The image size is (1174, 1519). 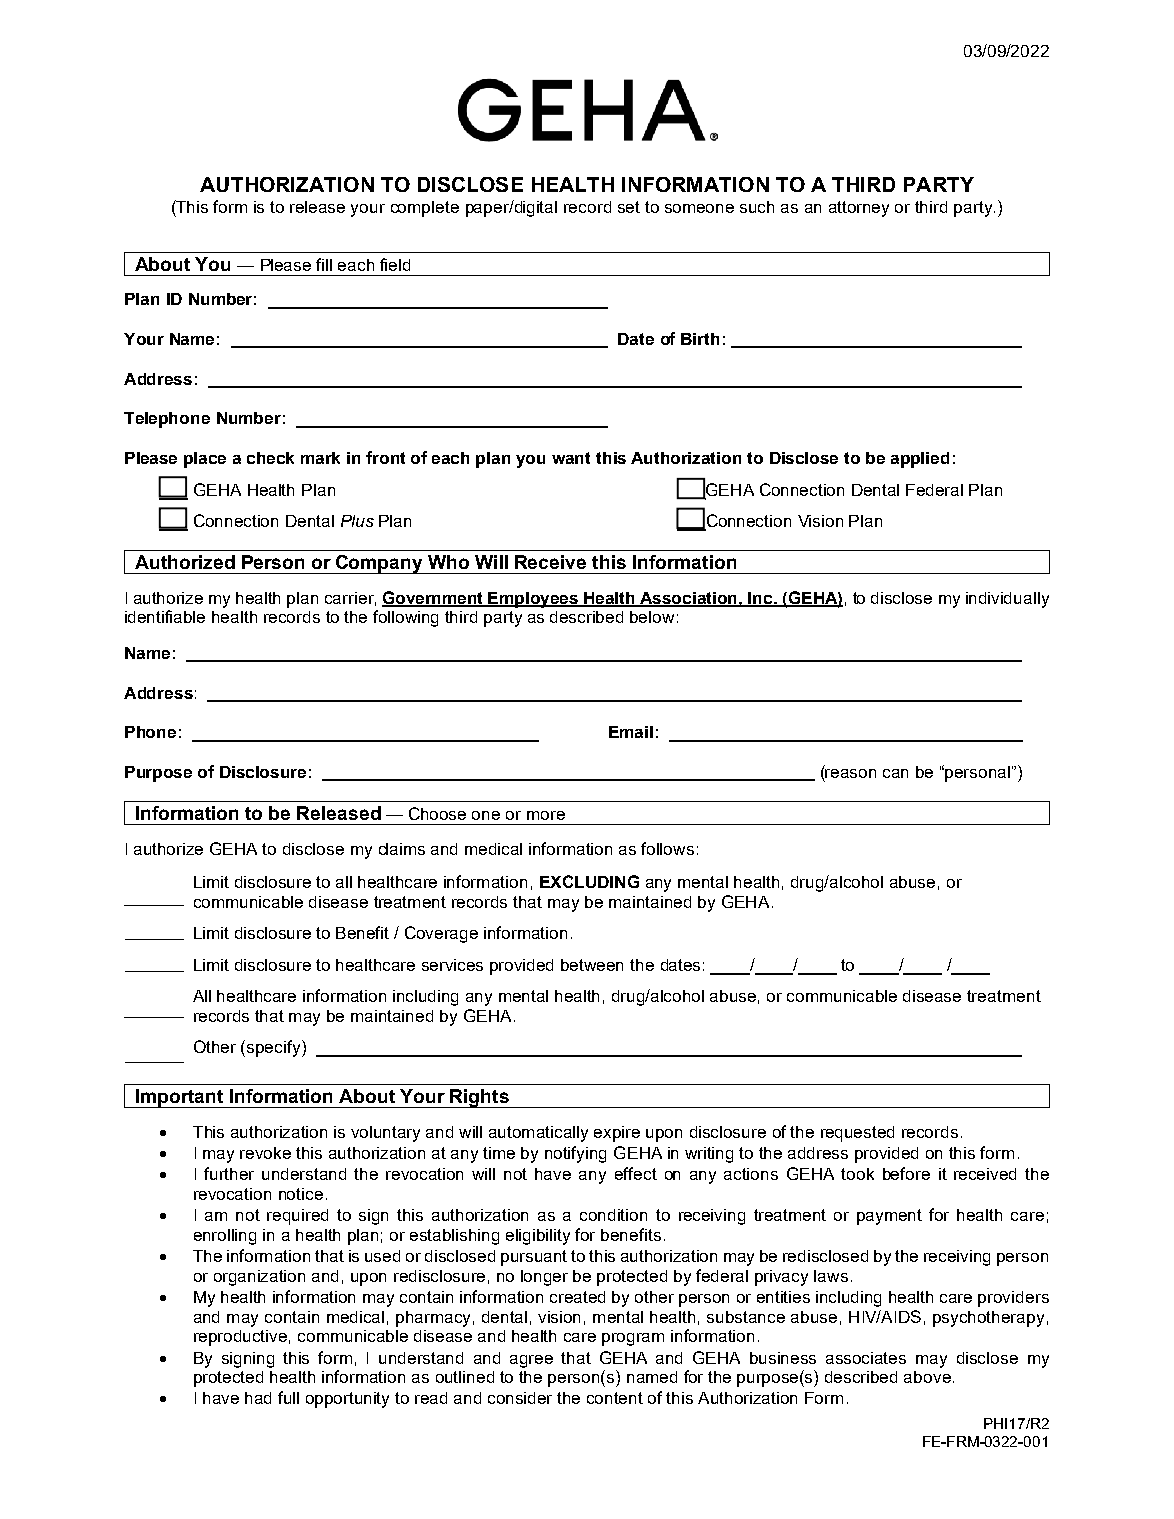 I want to click on set, so click(x=629, y=207).
